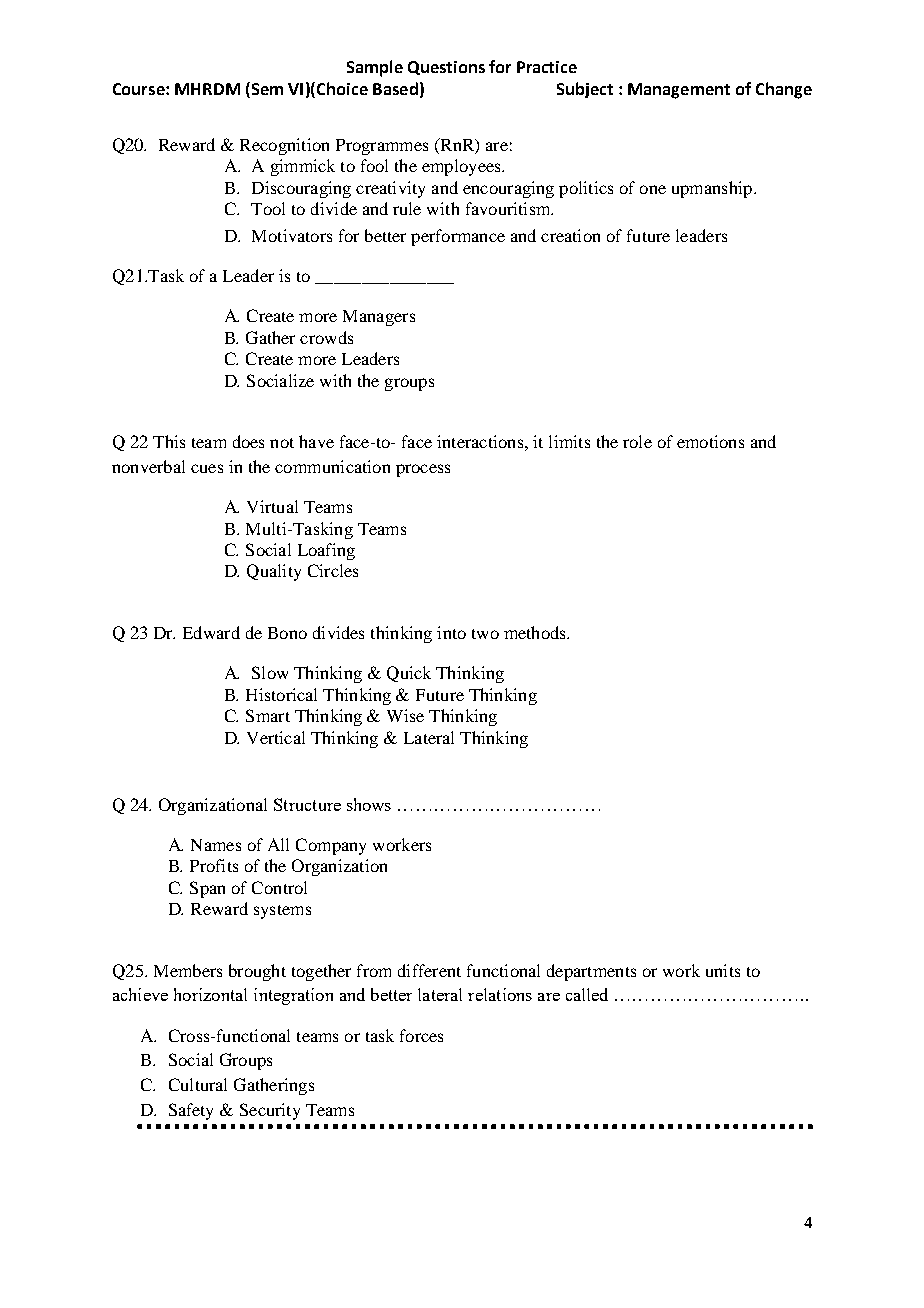 Image resolution: width=924 pixels, height=1308 pixels. What do you see at coordinates (216, 845) in the page?
I see `Names` at bounding box center [216, 845].
